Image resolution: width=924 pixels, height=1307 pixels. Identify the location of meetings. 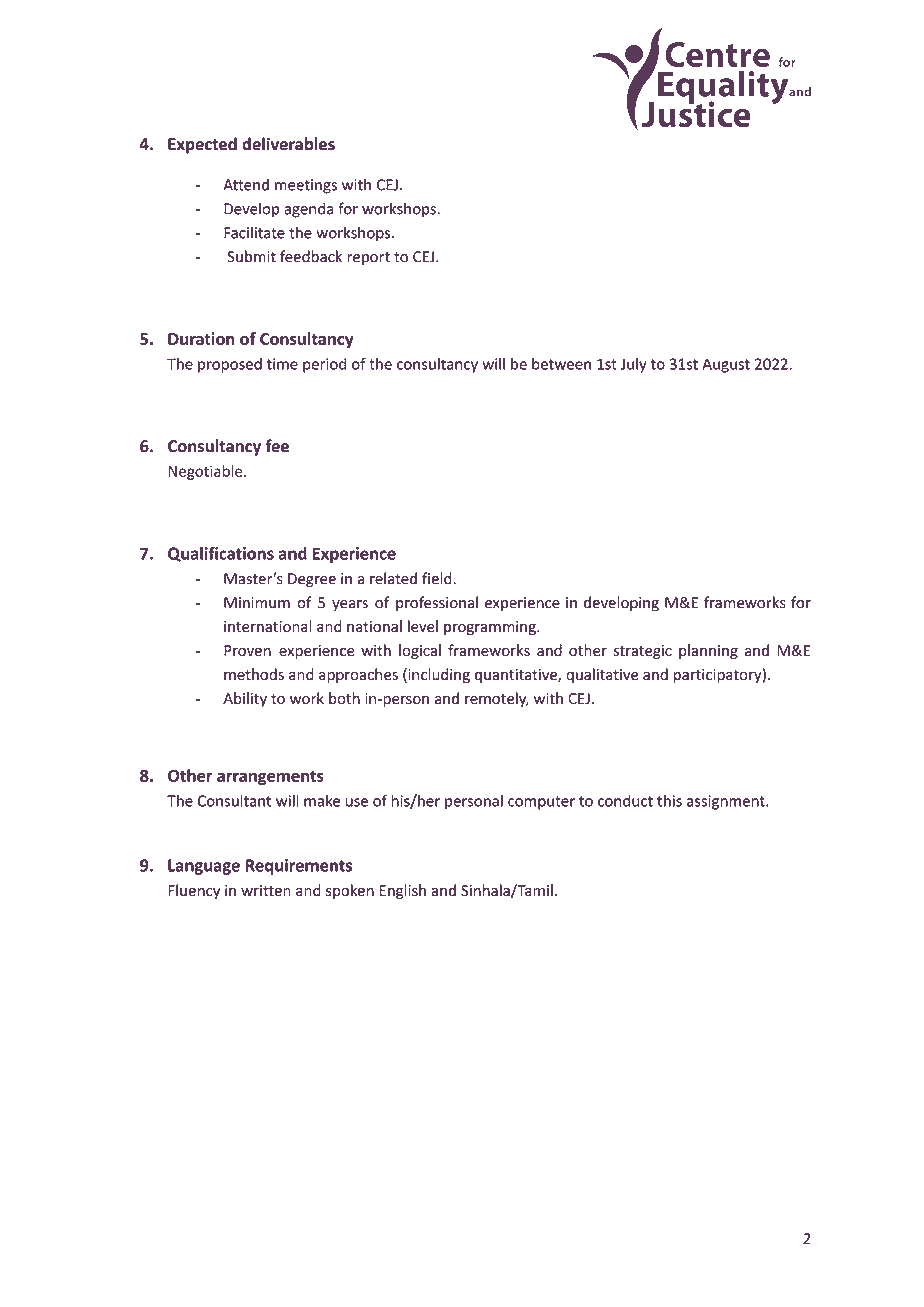
(306, 186).
